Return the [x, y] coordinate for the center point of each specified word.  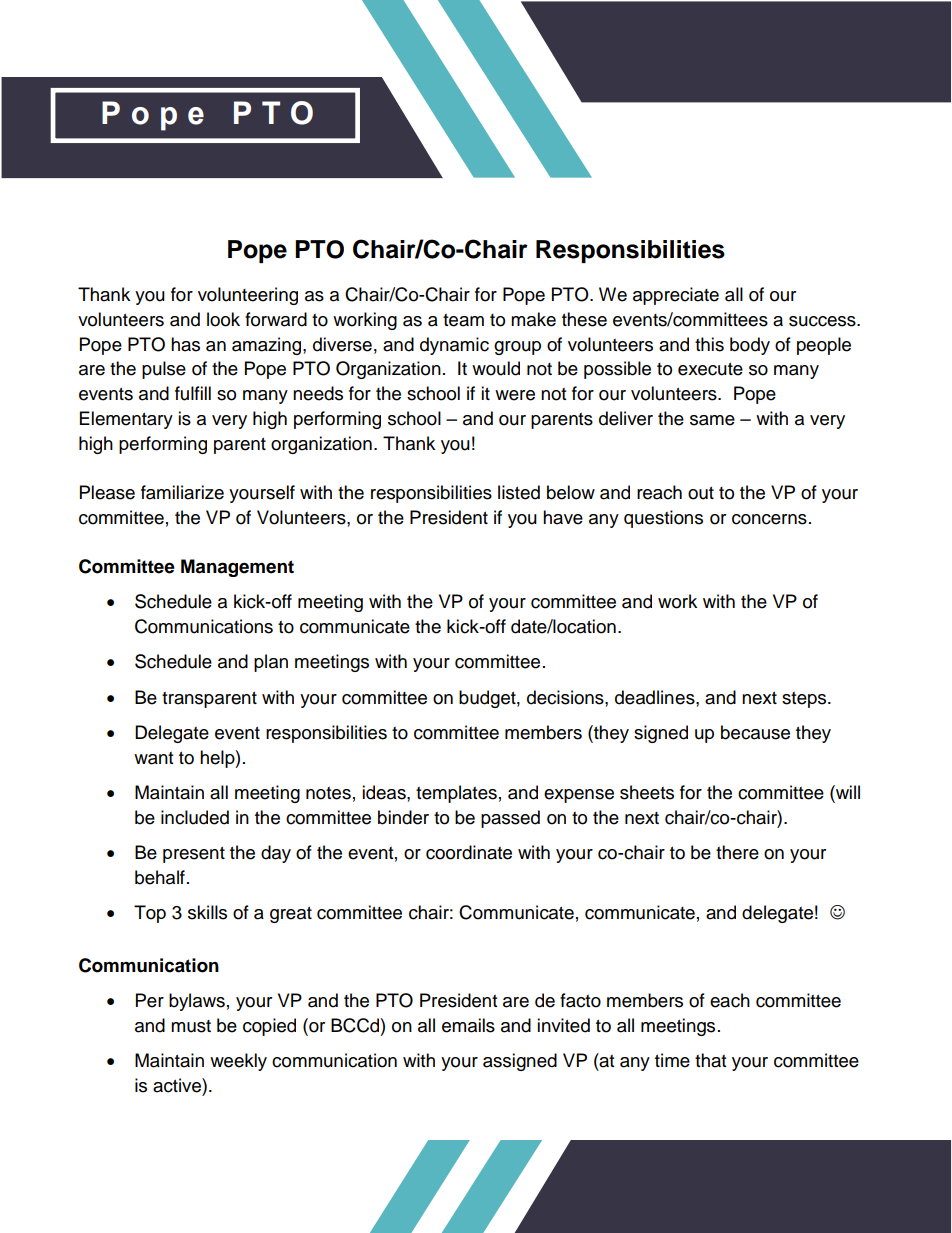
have [563, 517]
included [195, 817]
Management [237, 568]
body [750, 346]
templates [456, 794]
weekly [238, 1062]
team [463, 320]
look [223, 319]
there [737, 852]
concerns [769, 519]
